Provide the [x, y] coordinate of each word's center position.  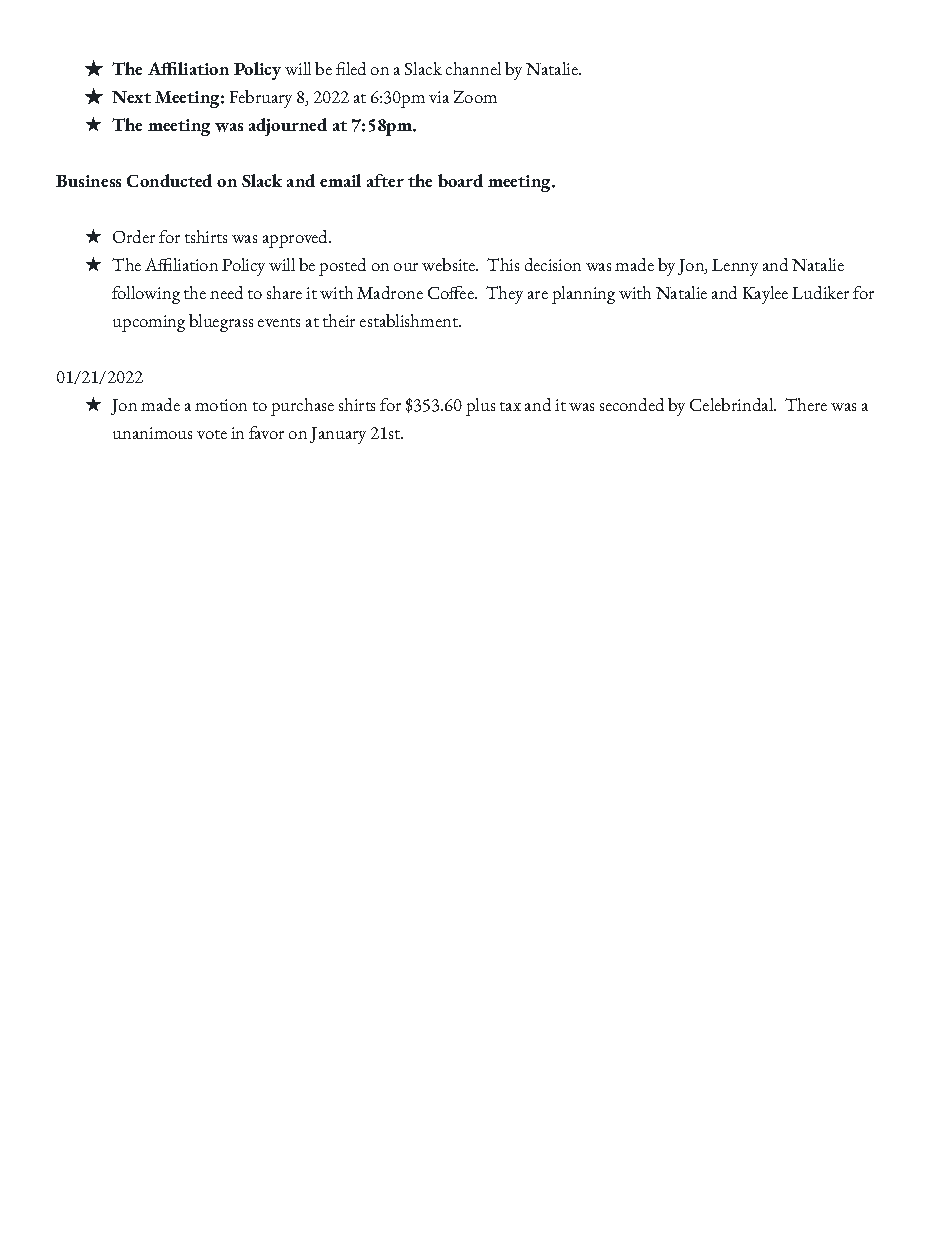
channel [473, 68]
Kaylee [765, 295]
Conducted [169, 180]
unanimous [152, 433]
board [460, 180]
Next [131, 97]
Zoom [475, 96]
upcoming [149, 323]
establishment [410, 320]
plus [480, 407]
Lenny [735, 267]
